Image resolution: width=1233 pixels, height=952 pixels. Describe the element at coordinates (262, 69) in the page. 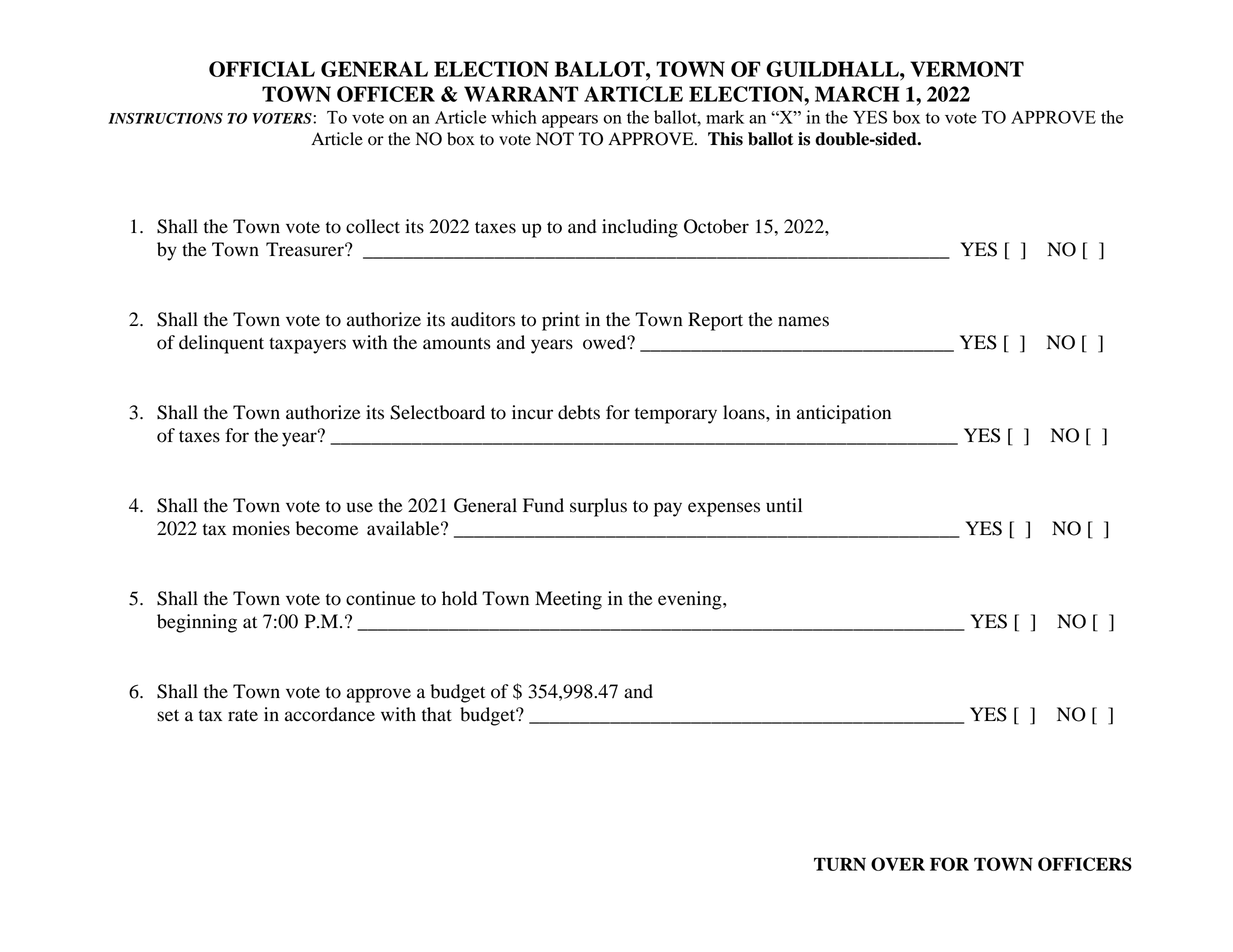

I see `OFFICIAL` at that location.
